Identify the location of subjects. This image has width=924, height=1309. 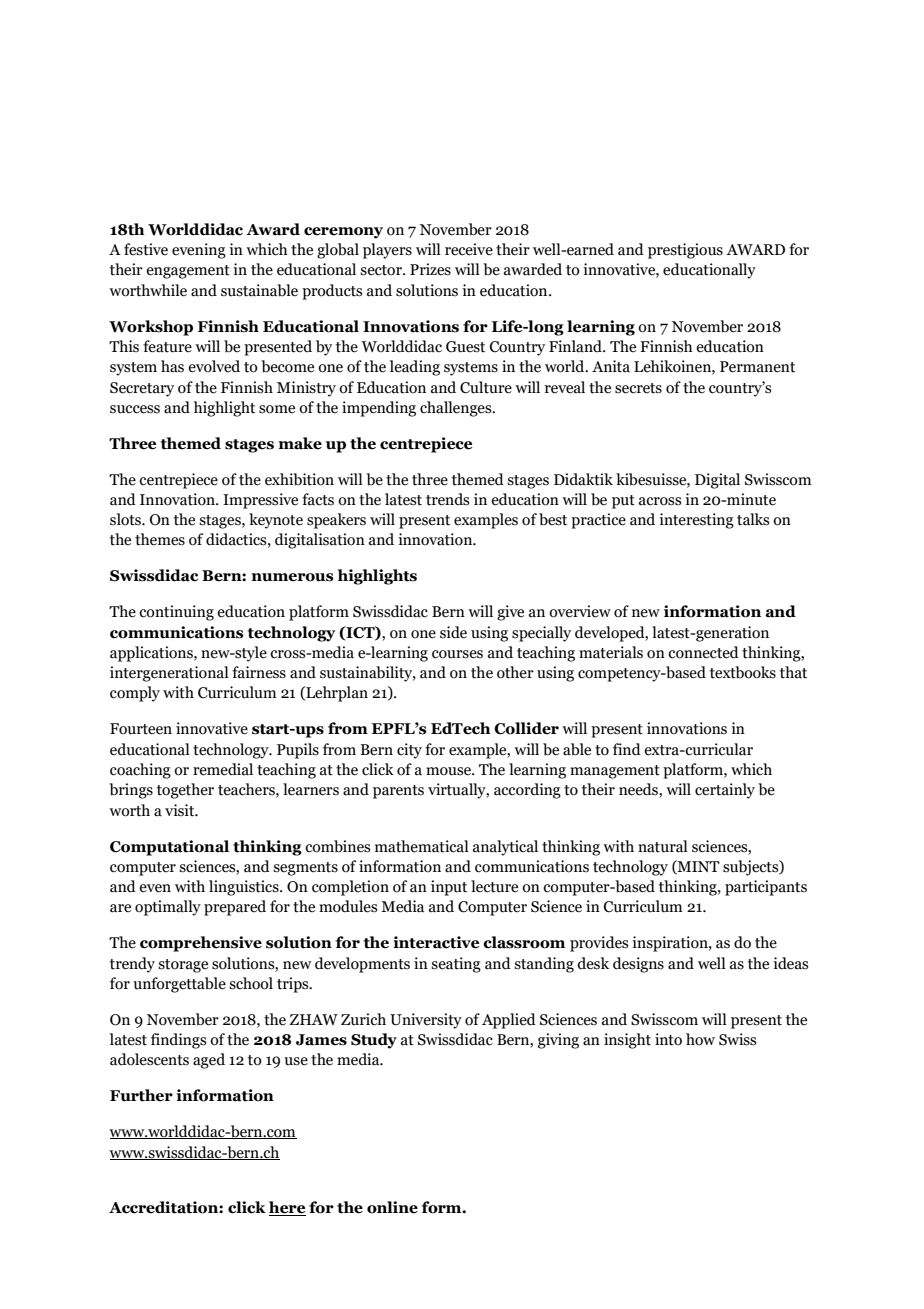
(752, 868).
